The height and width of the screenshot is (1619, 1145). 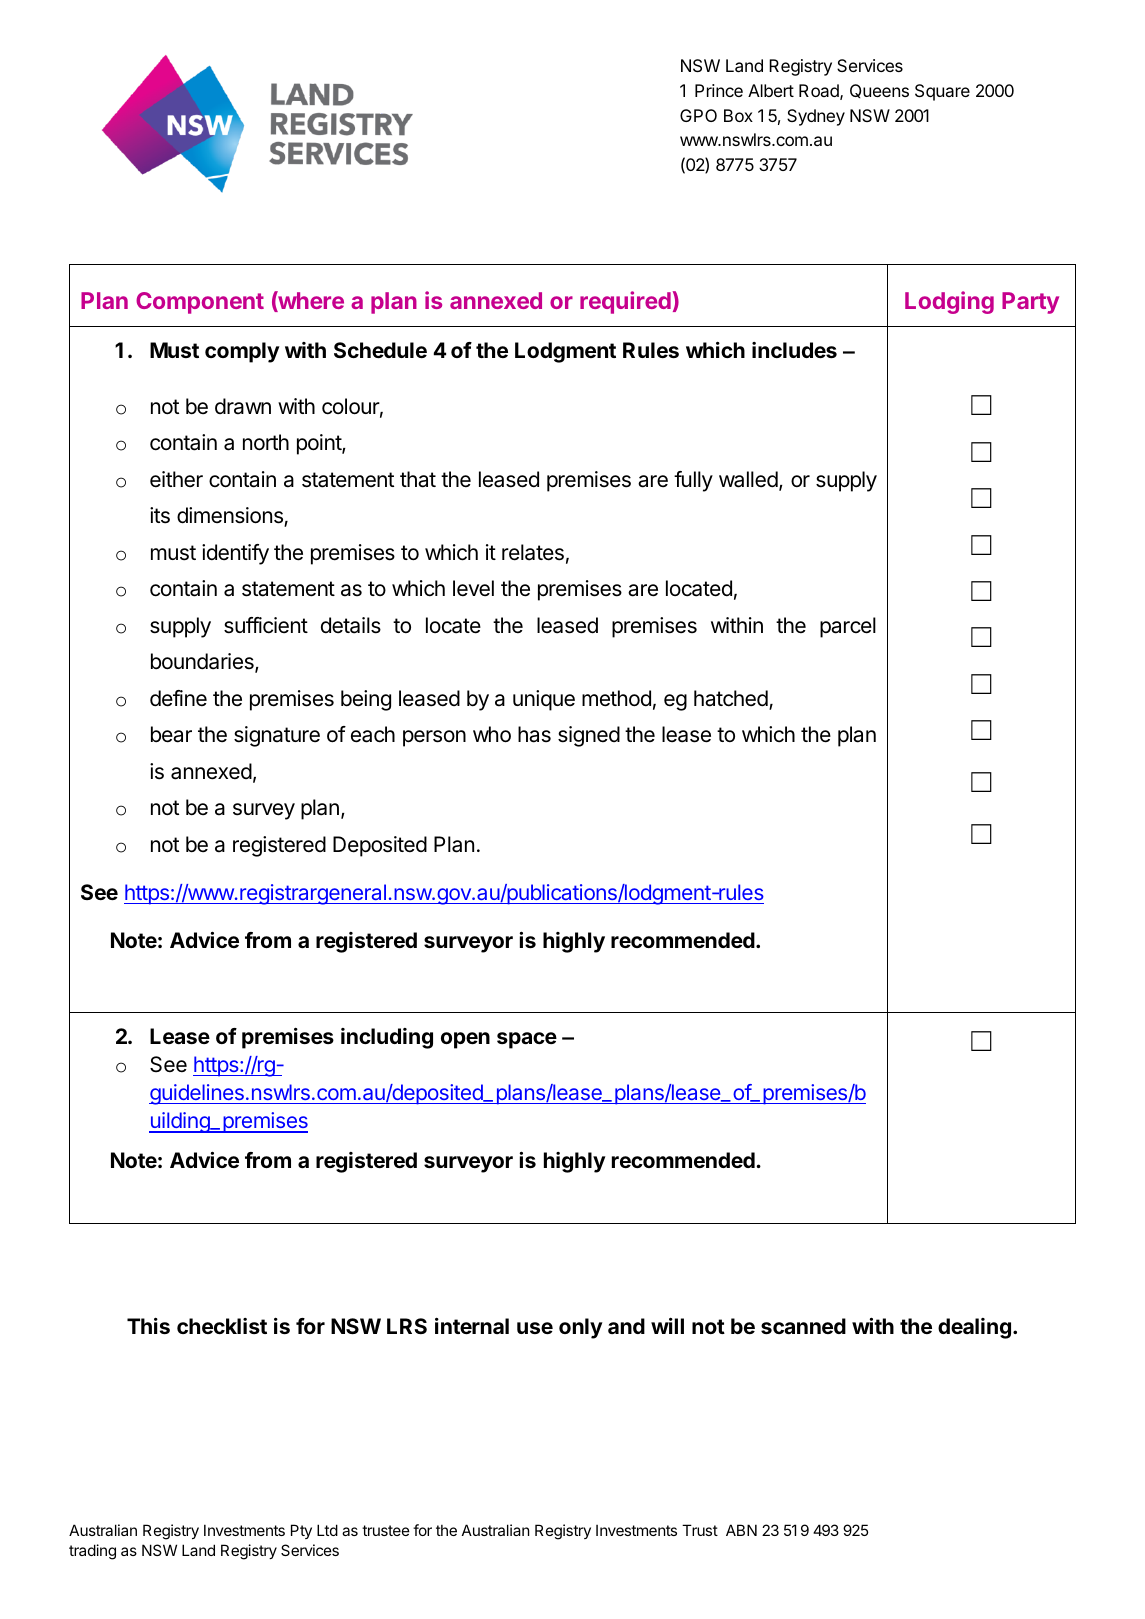 What do you see at coordinates (698, 115) in the screenshot?
I see `GPO` at bounding box center [698, 115].
